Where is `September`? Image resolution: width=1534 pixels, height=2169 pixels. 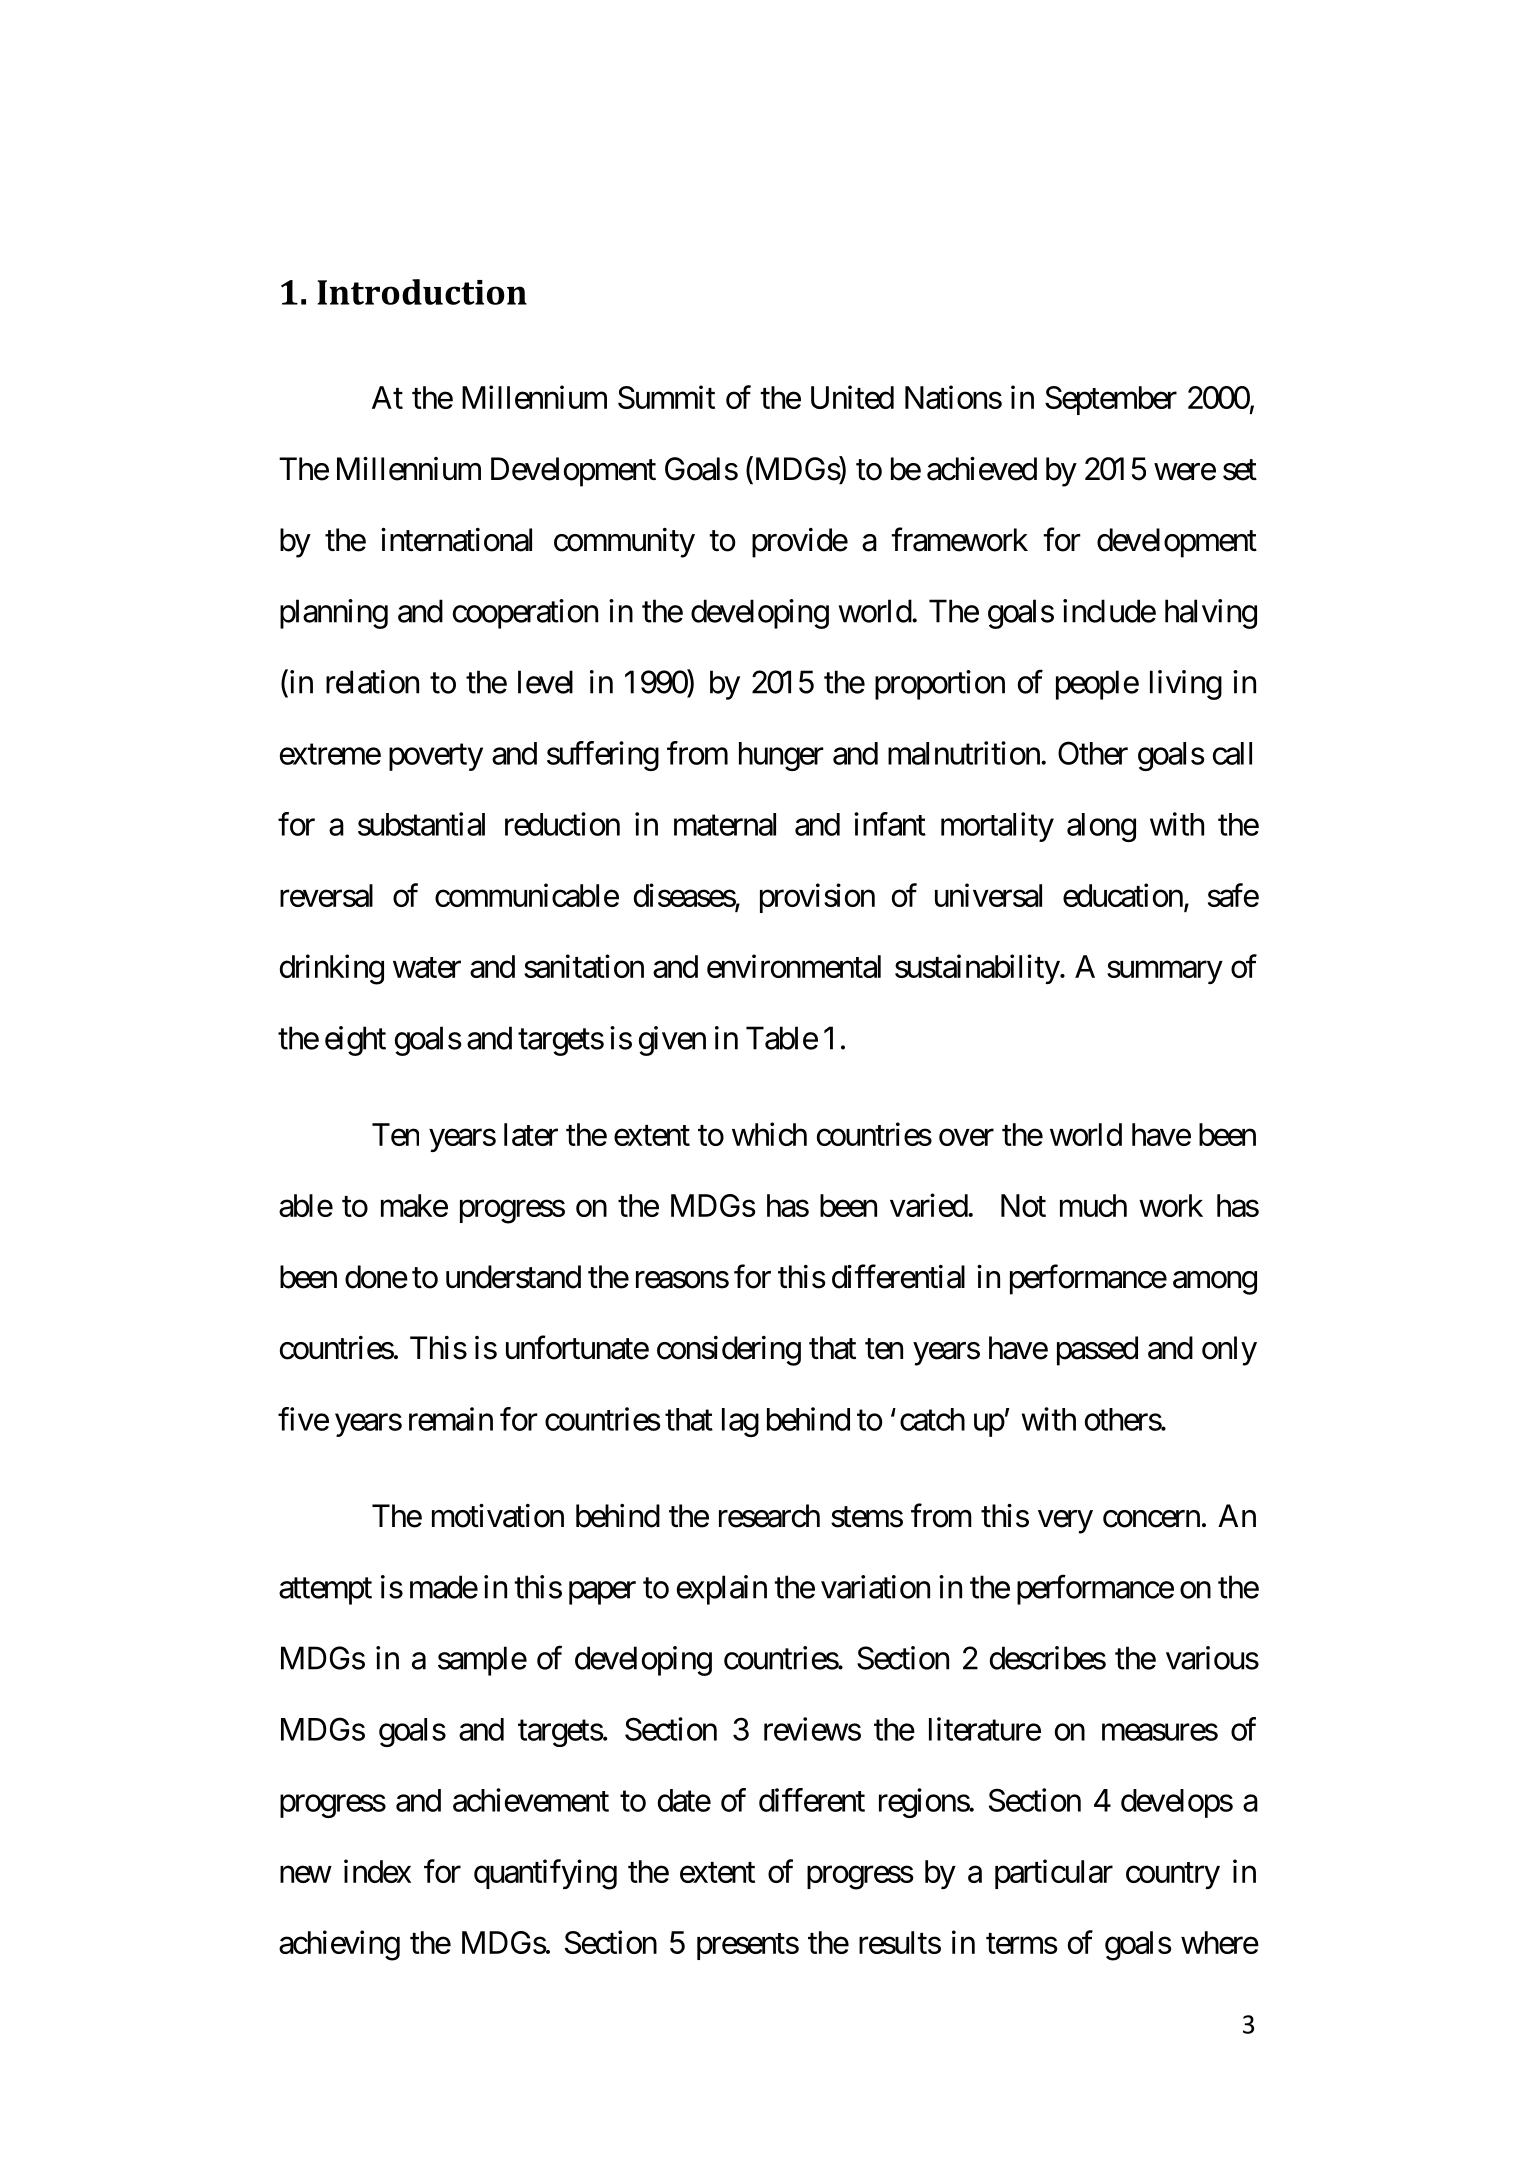
September is located at coordinates (1111, 400).
